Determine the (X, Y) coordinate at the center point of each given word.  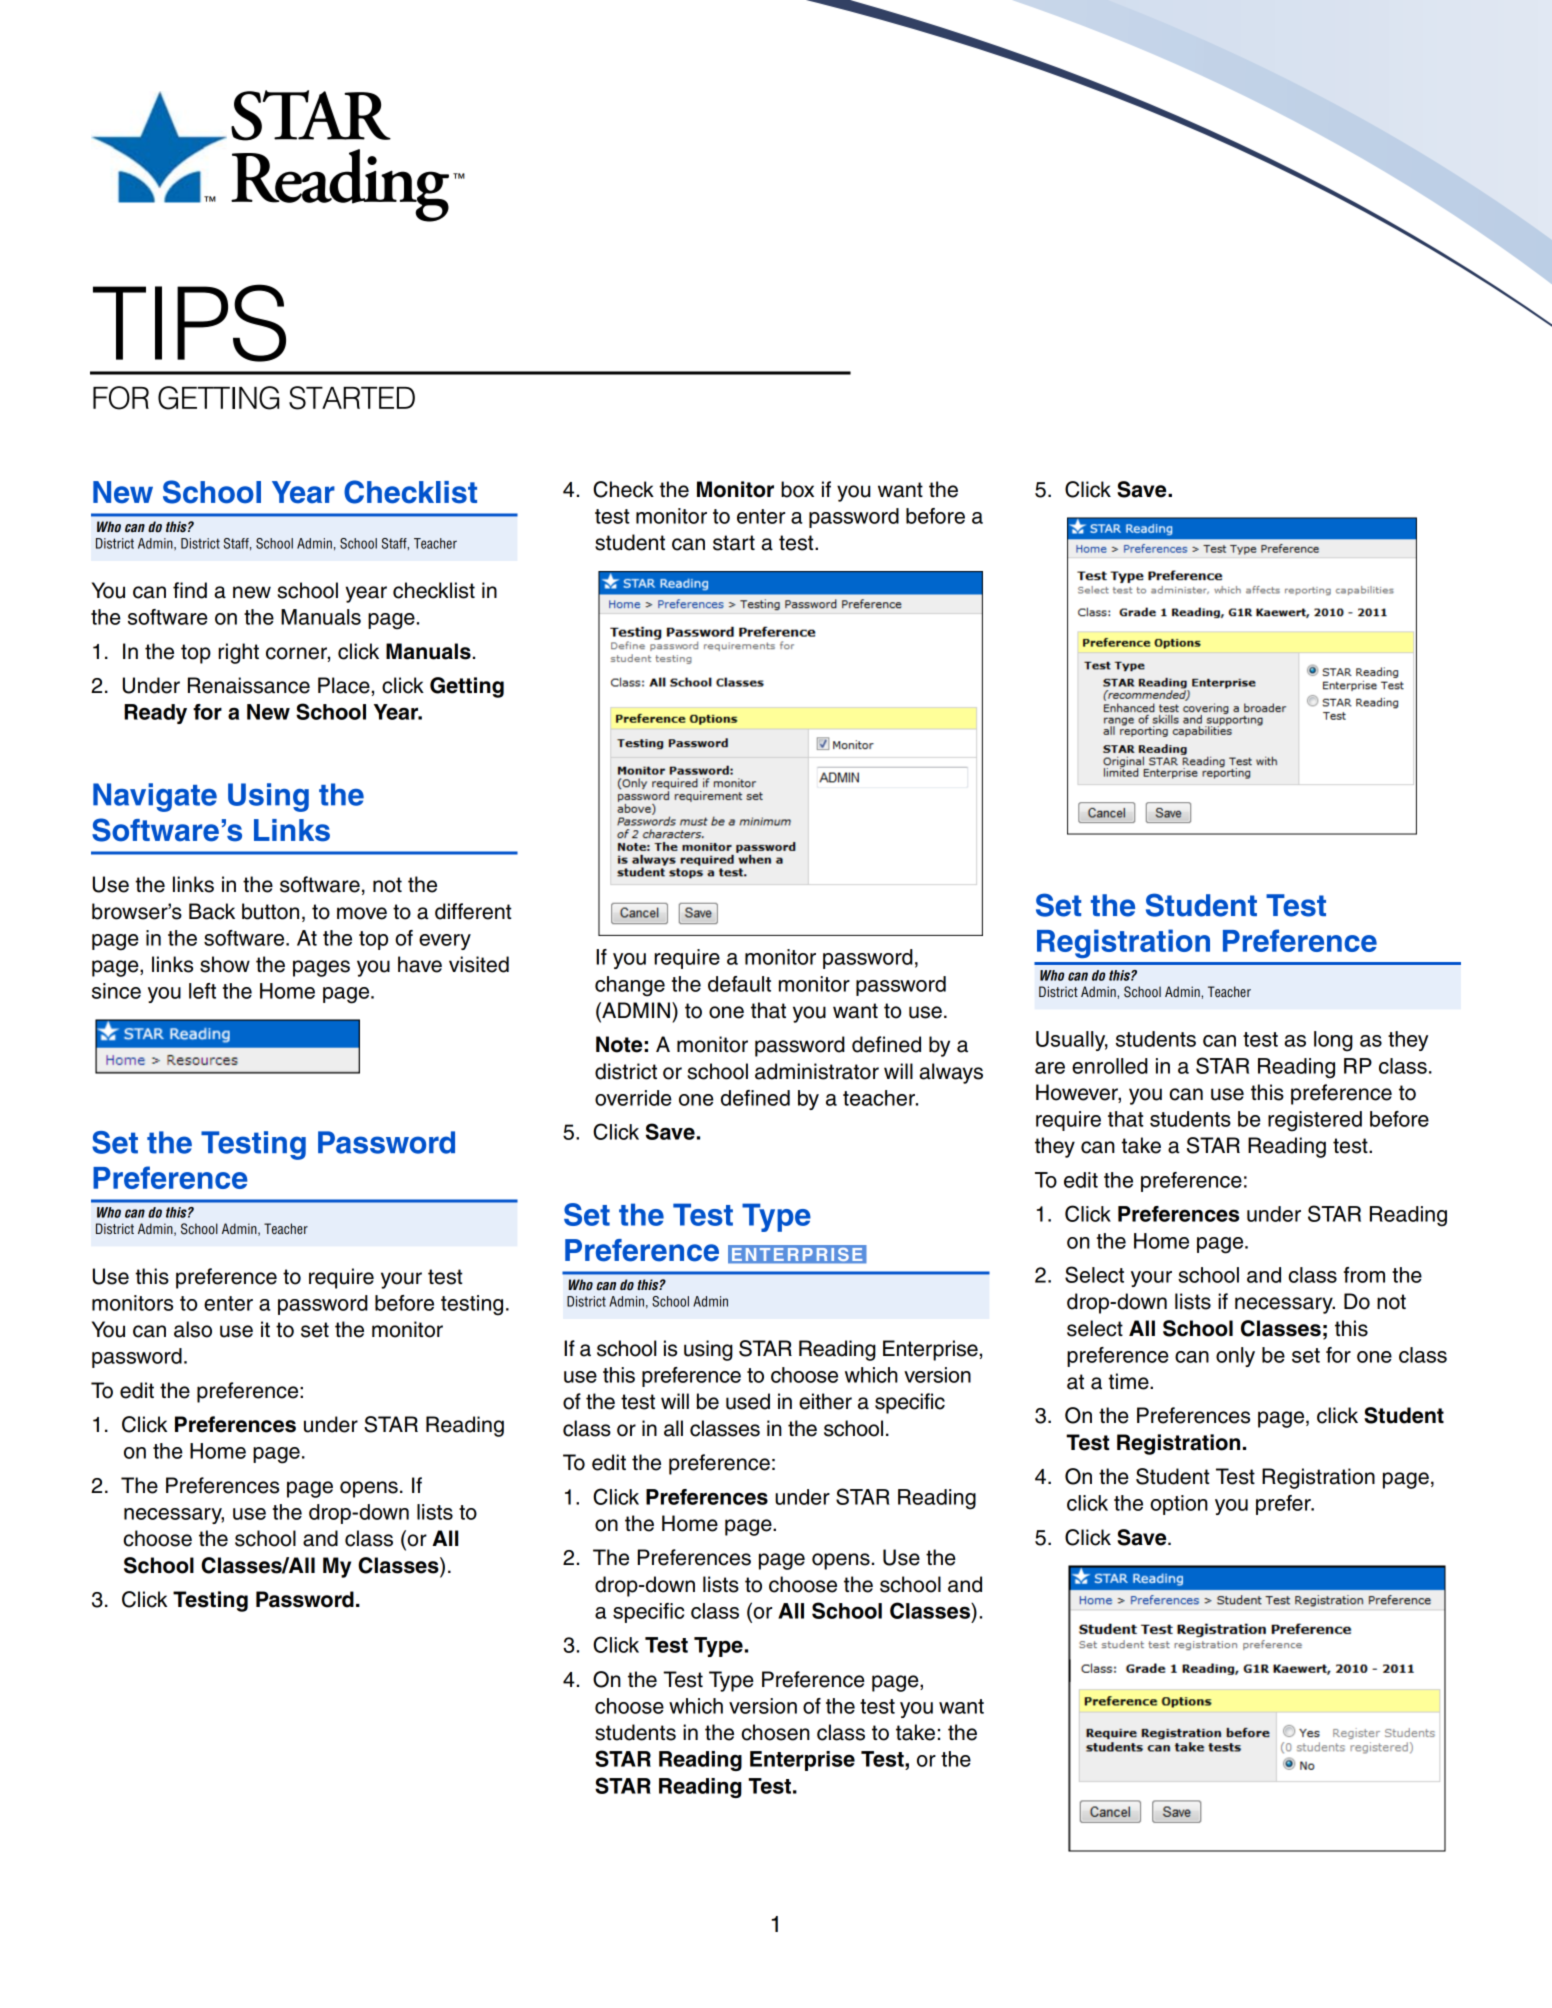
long (1333, 1041)
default (739, 984)
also (193, 1329)
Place (344, 685)
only (1235, 1357)
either (825, 1401)
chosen (775, 1732)
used (748, 1401)
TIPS (189, 323)
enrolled (1110, 1066)
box (797, 489)
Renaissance (249, 685)
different (473, 911)
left (202, 991)
